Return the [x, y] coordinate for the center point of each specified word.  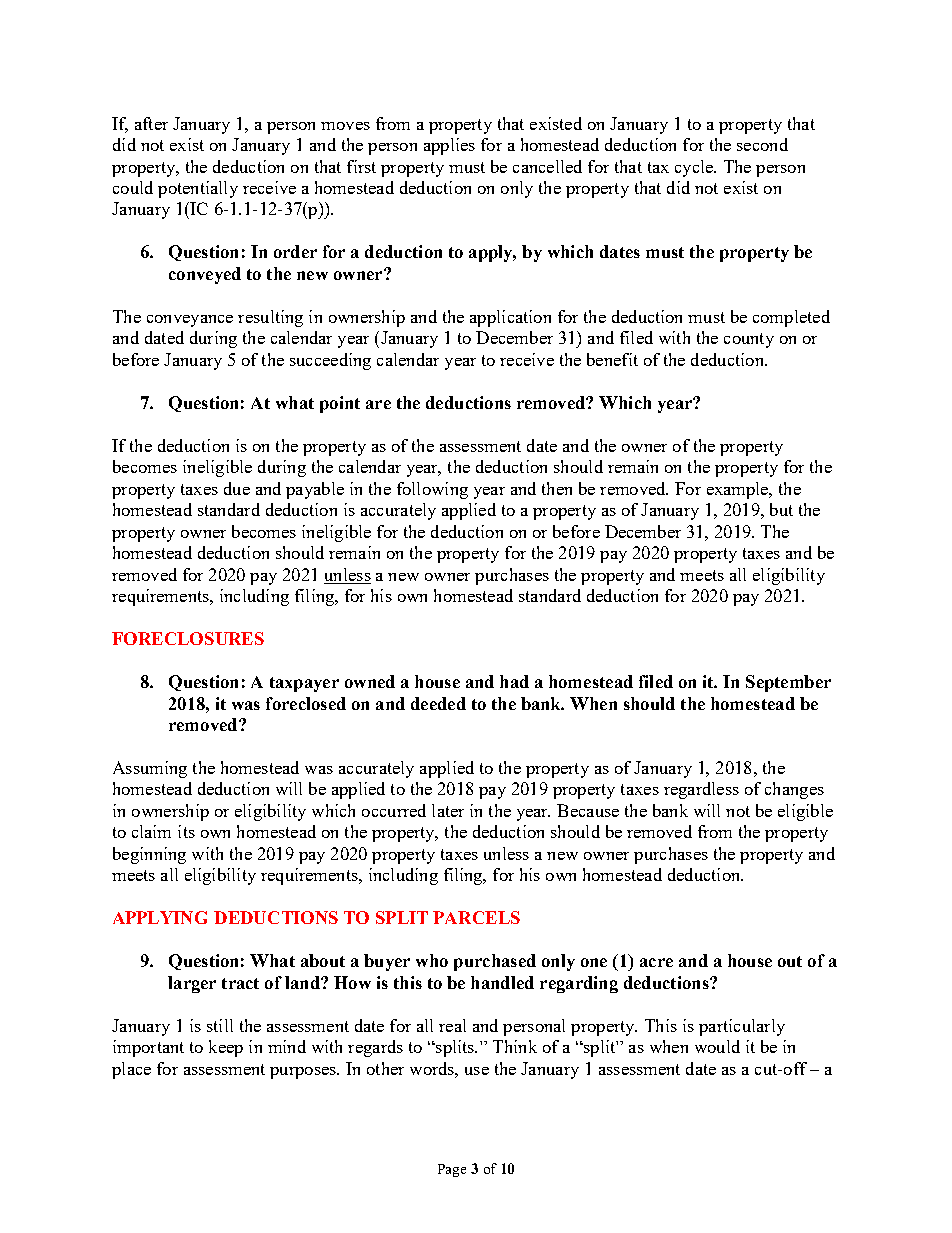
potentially [198, 189]
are [378, 404]
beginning [149, 855]
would [717, 1046]
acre [656, 962]
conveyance [190, 321]
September [788, 683]
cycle [695, 168]
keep [226, 1048]
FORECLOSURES [188, 638]
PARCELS [476, 917]
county [749, 340]
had [514, 681]
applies [449, 146]
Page [452, 1170]
